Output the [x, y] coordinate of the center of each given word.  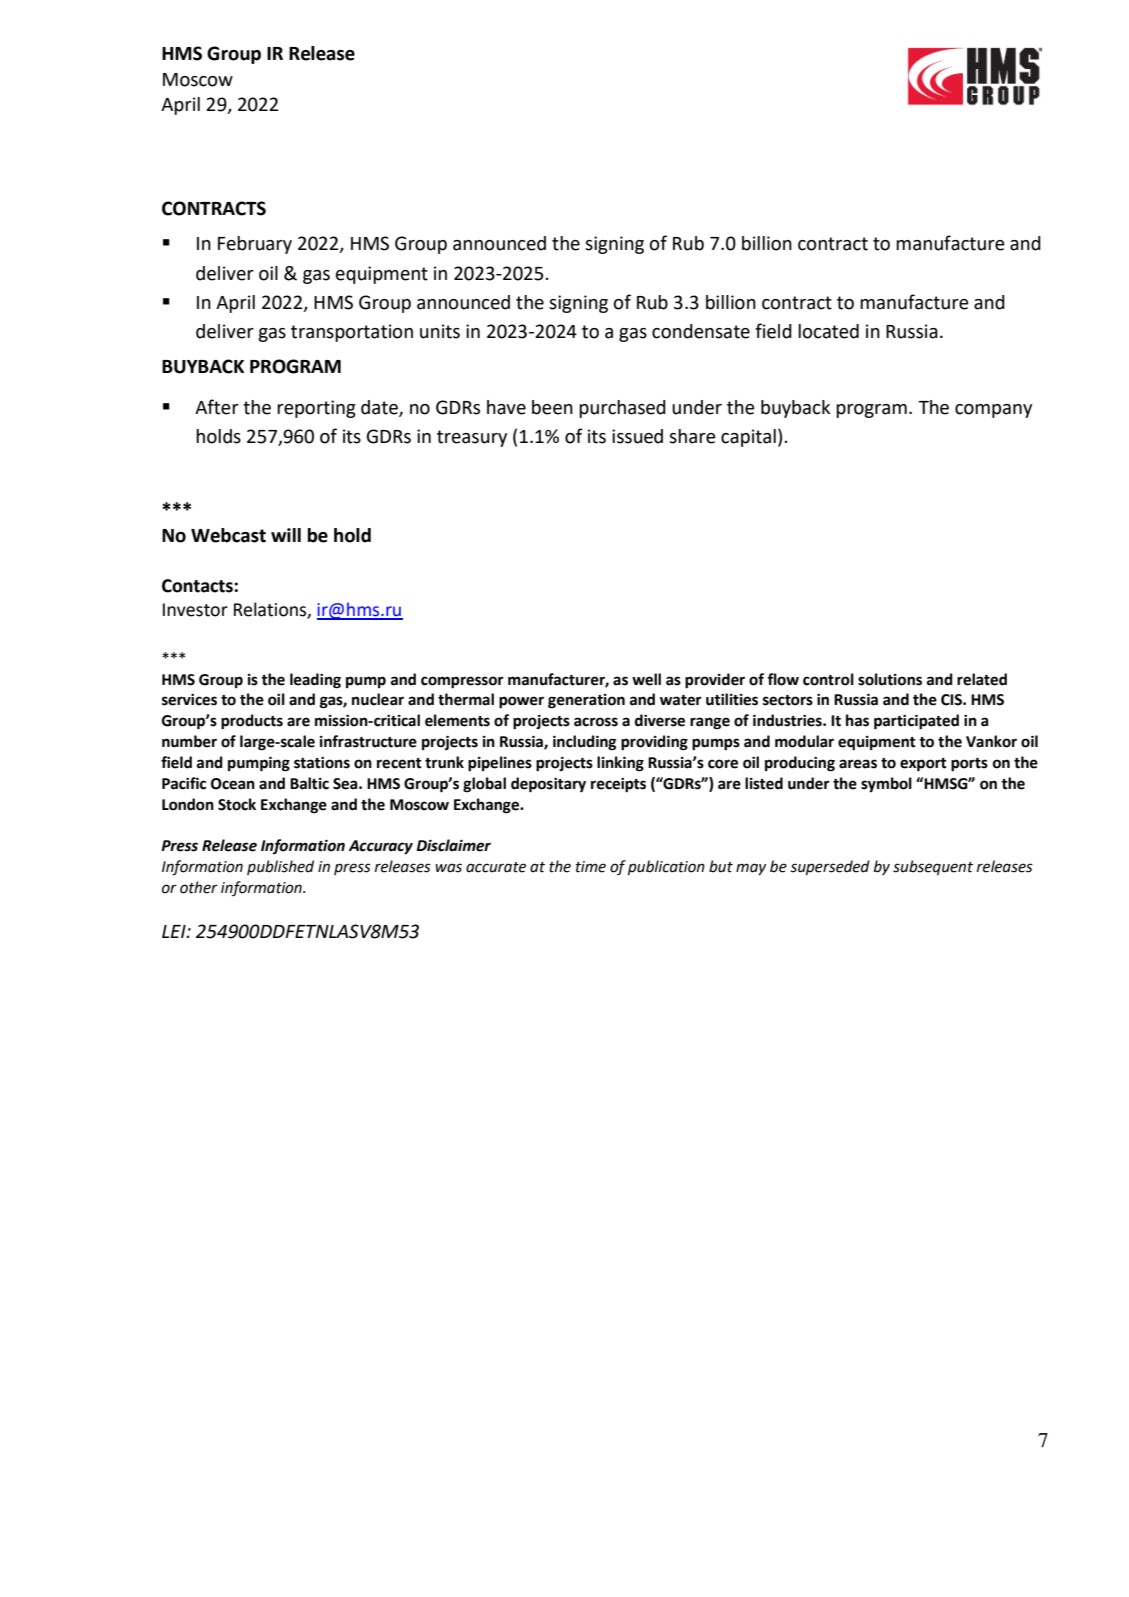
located [828, 331]
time [591, 867]
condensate [701, 331]
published [280, 867]
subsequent [933, 867]
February [255, 245]
